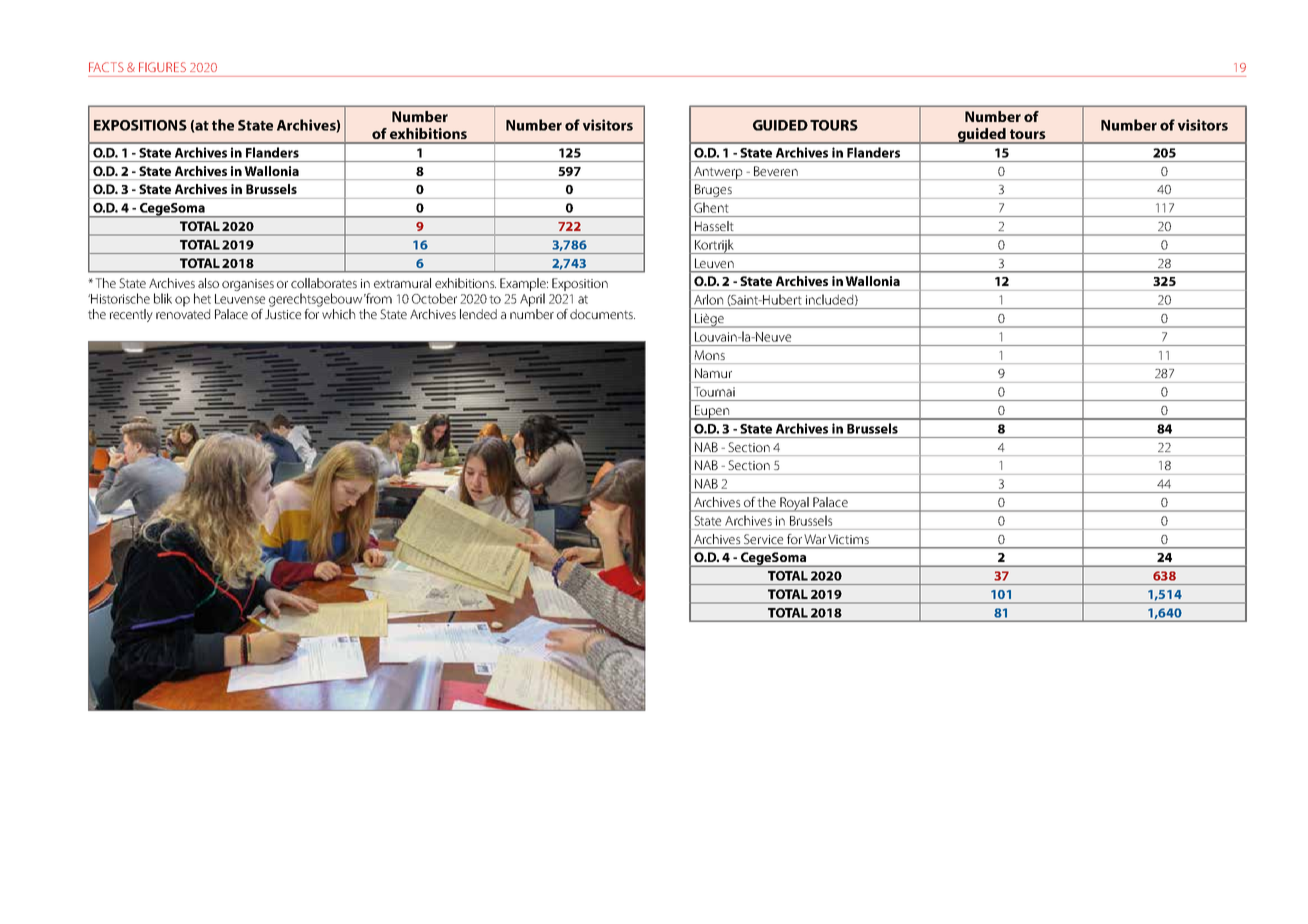 This screenshot has width=1308, height=924. Describe the element at coordinates (710, 355) in the screenshot. I see `Mons` at that location.
